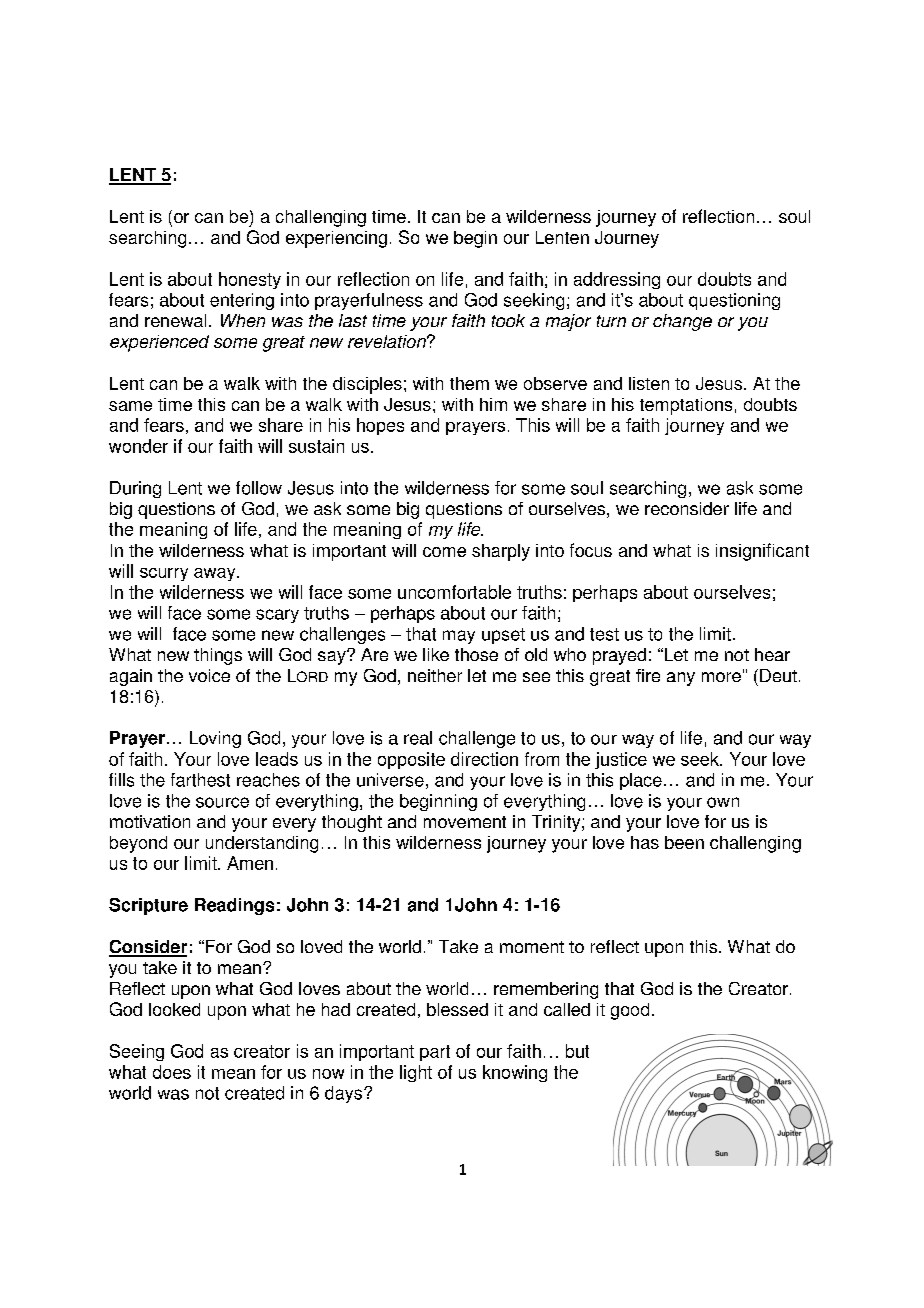 The image size is (924, 1308). Describe the element at coordinates (172, 1072) in the screenshot. I see `does` at that location.
